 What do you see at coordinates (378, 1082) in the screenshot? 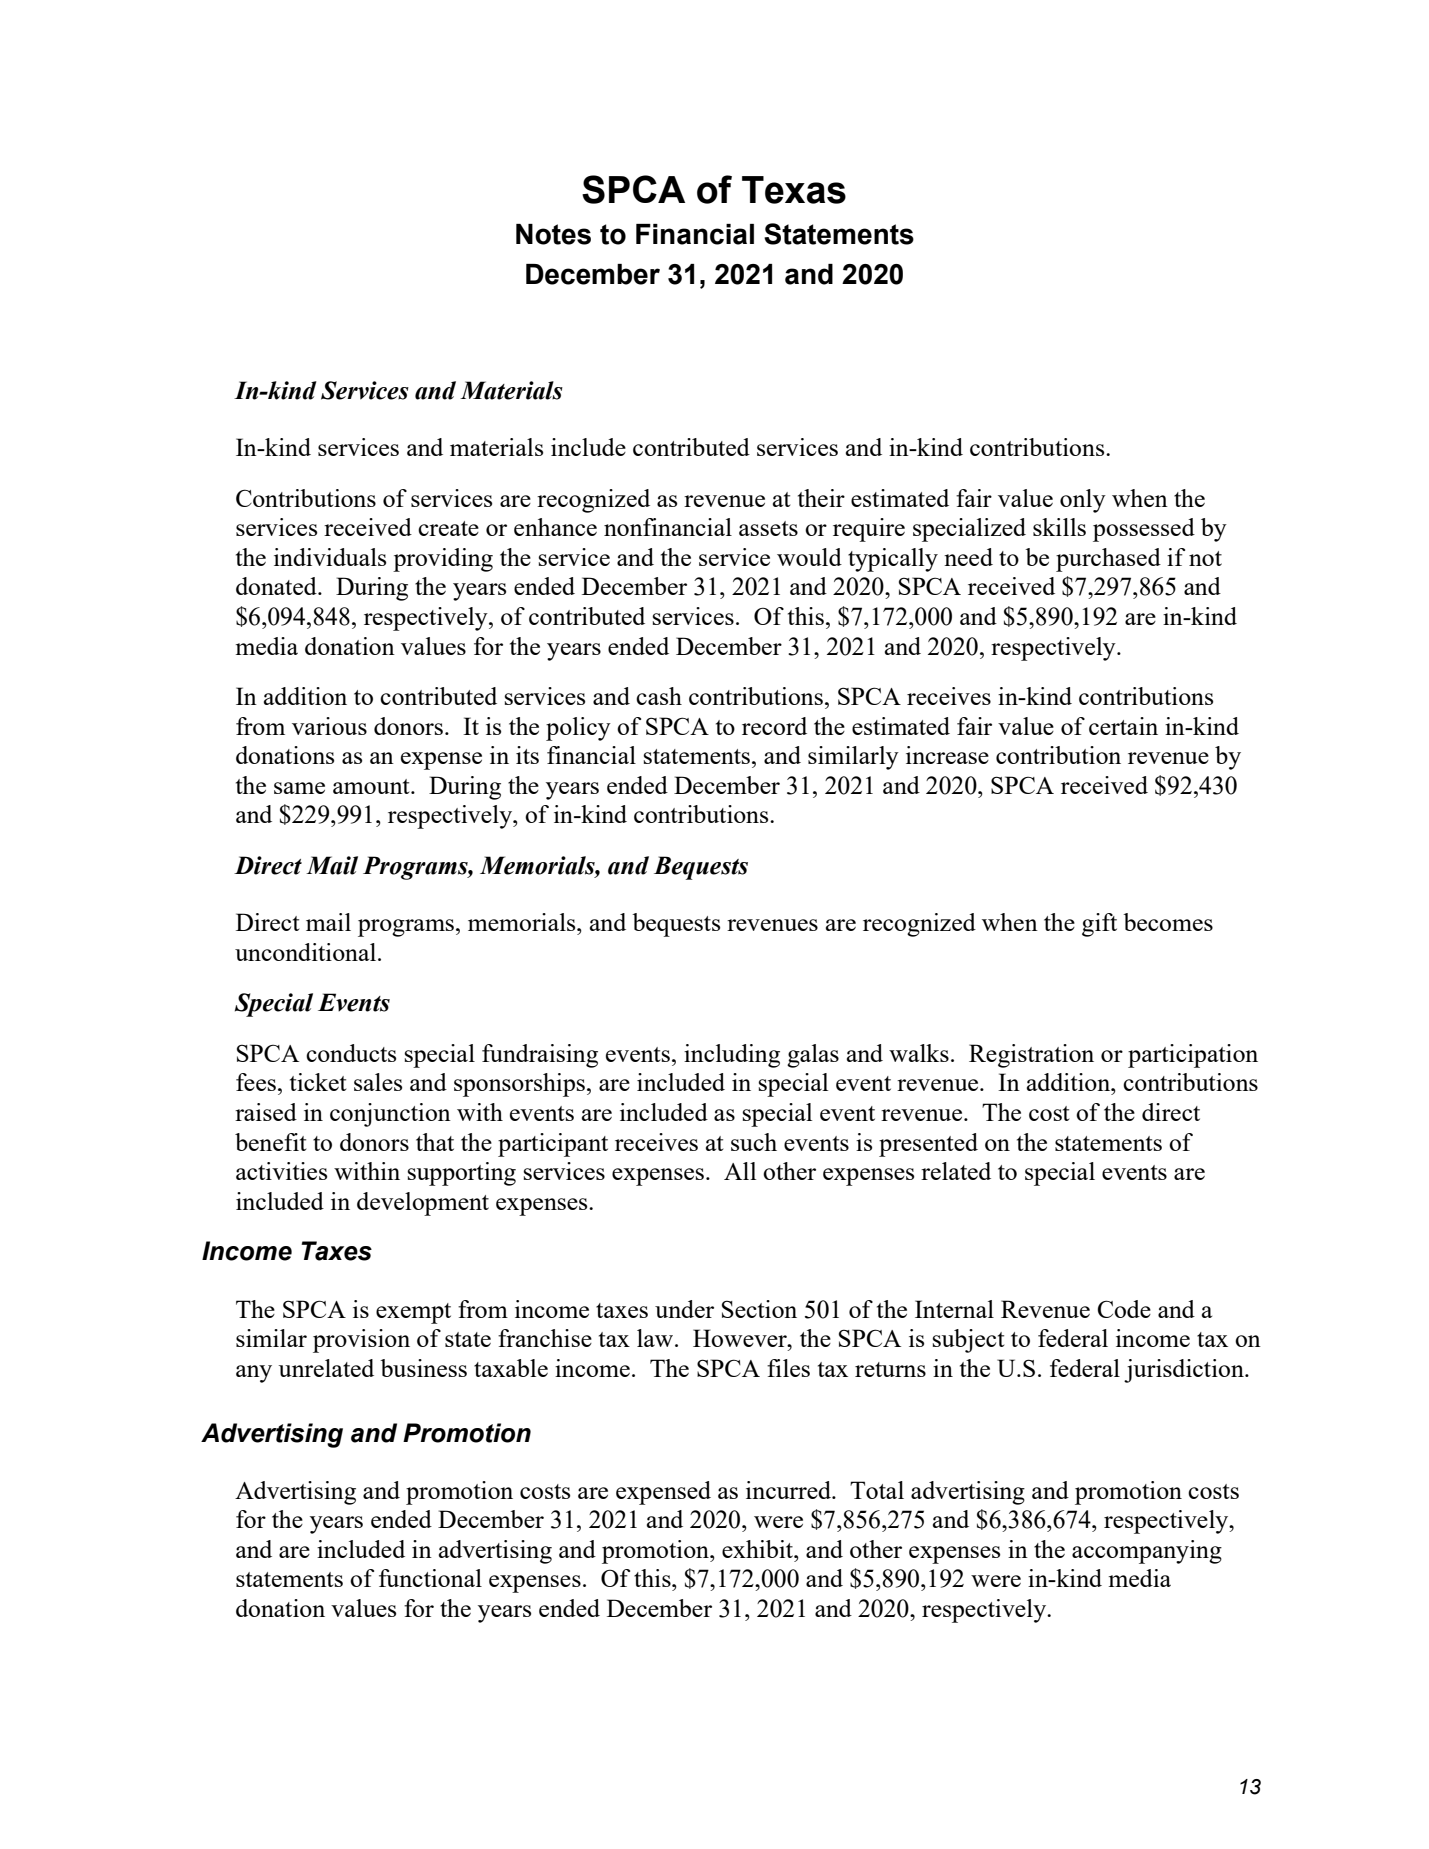
I see `sales` at bounding box center [378, 1082].
